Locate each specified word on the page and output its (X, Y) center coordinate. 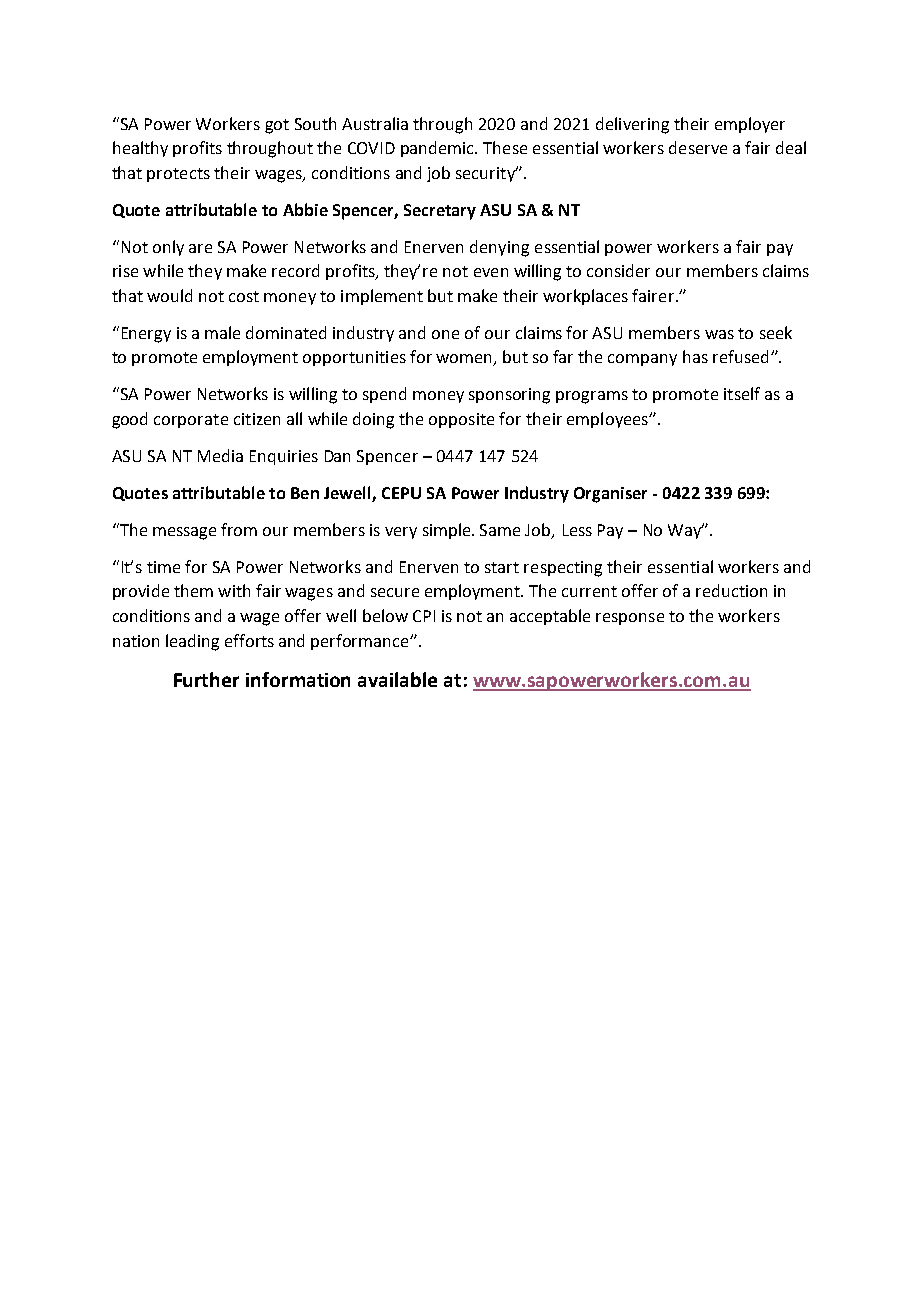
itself (742, 393)
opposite (461, 420)
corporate (191, 421)
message (184, 533)
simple (448, 531)
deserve (698, 147)
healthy (140, 149)
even (491, 272)
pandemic (438, 149)
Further (206, 679)
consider (618, 270)
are (200, 248)
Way (686, 531)
